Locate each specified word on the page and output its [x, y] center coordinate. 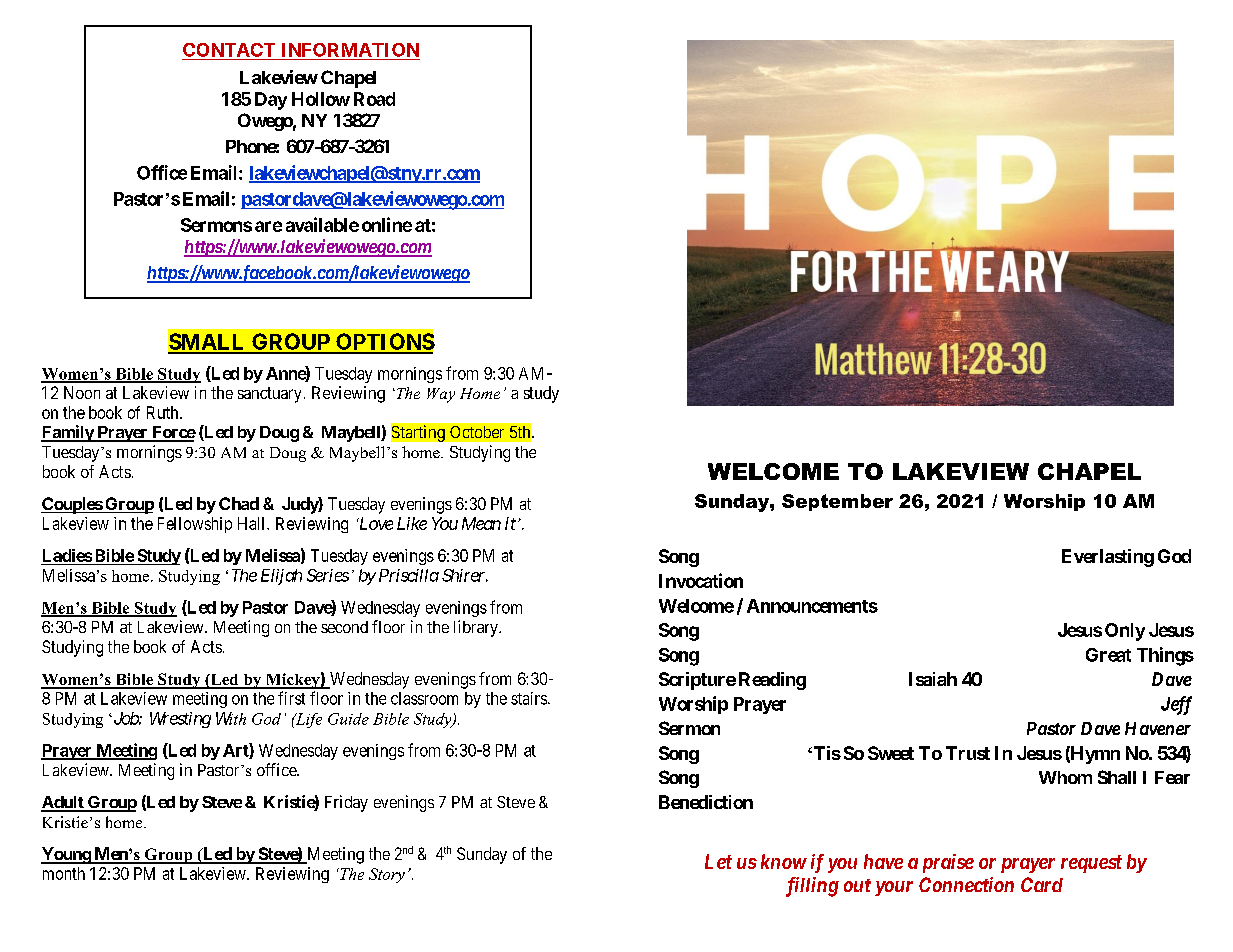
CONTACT [229, 50]
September [837, 502]
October [477, 432]
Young [66, 855]
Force [173, 433]
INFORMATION [350, 50]
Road [374, 99]
